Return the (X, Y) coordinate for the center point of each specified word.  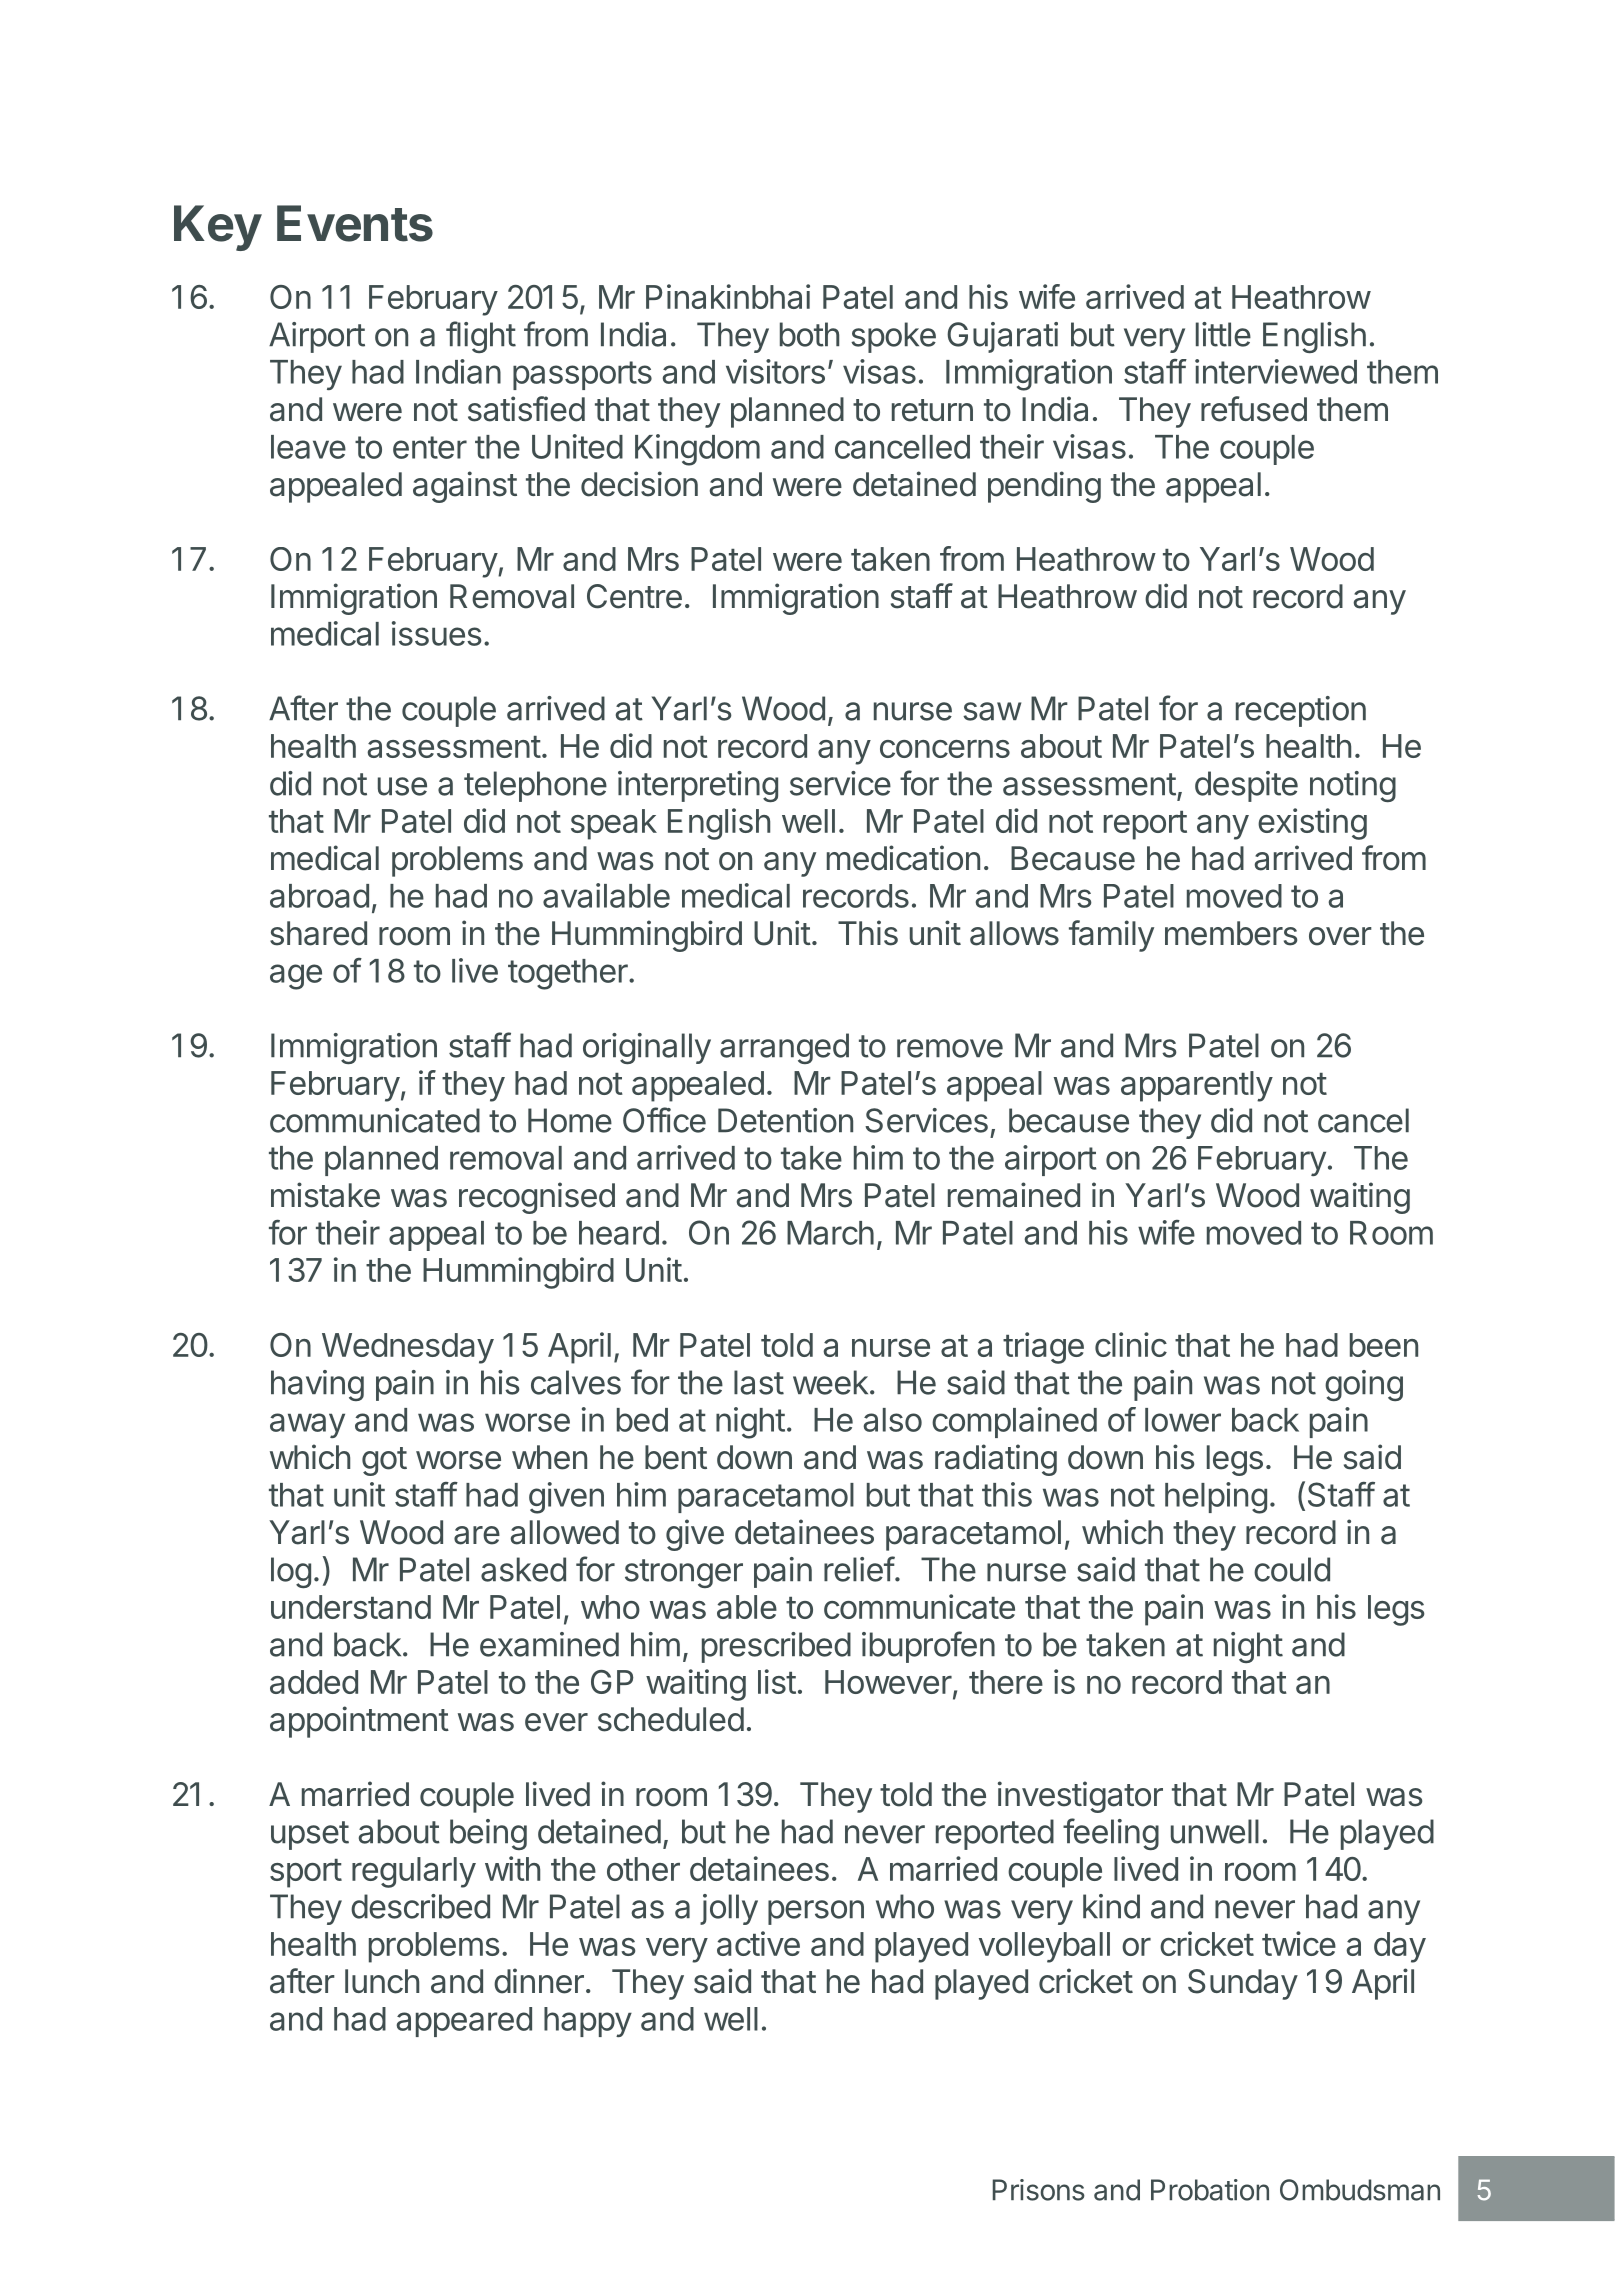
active (758, 1943)
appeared (464, 2022)
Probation (1210, 2190)
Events (355, 223)
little (1223, 334)
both (809, 334)
